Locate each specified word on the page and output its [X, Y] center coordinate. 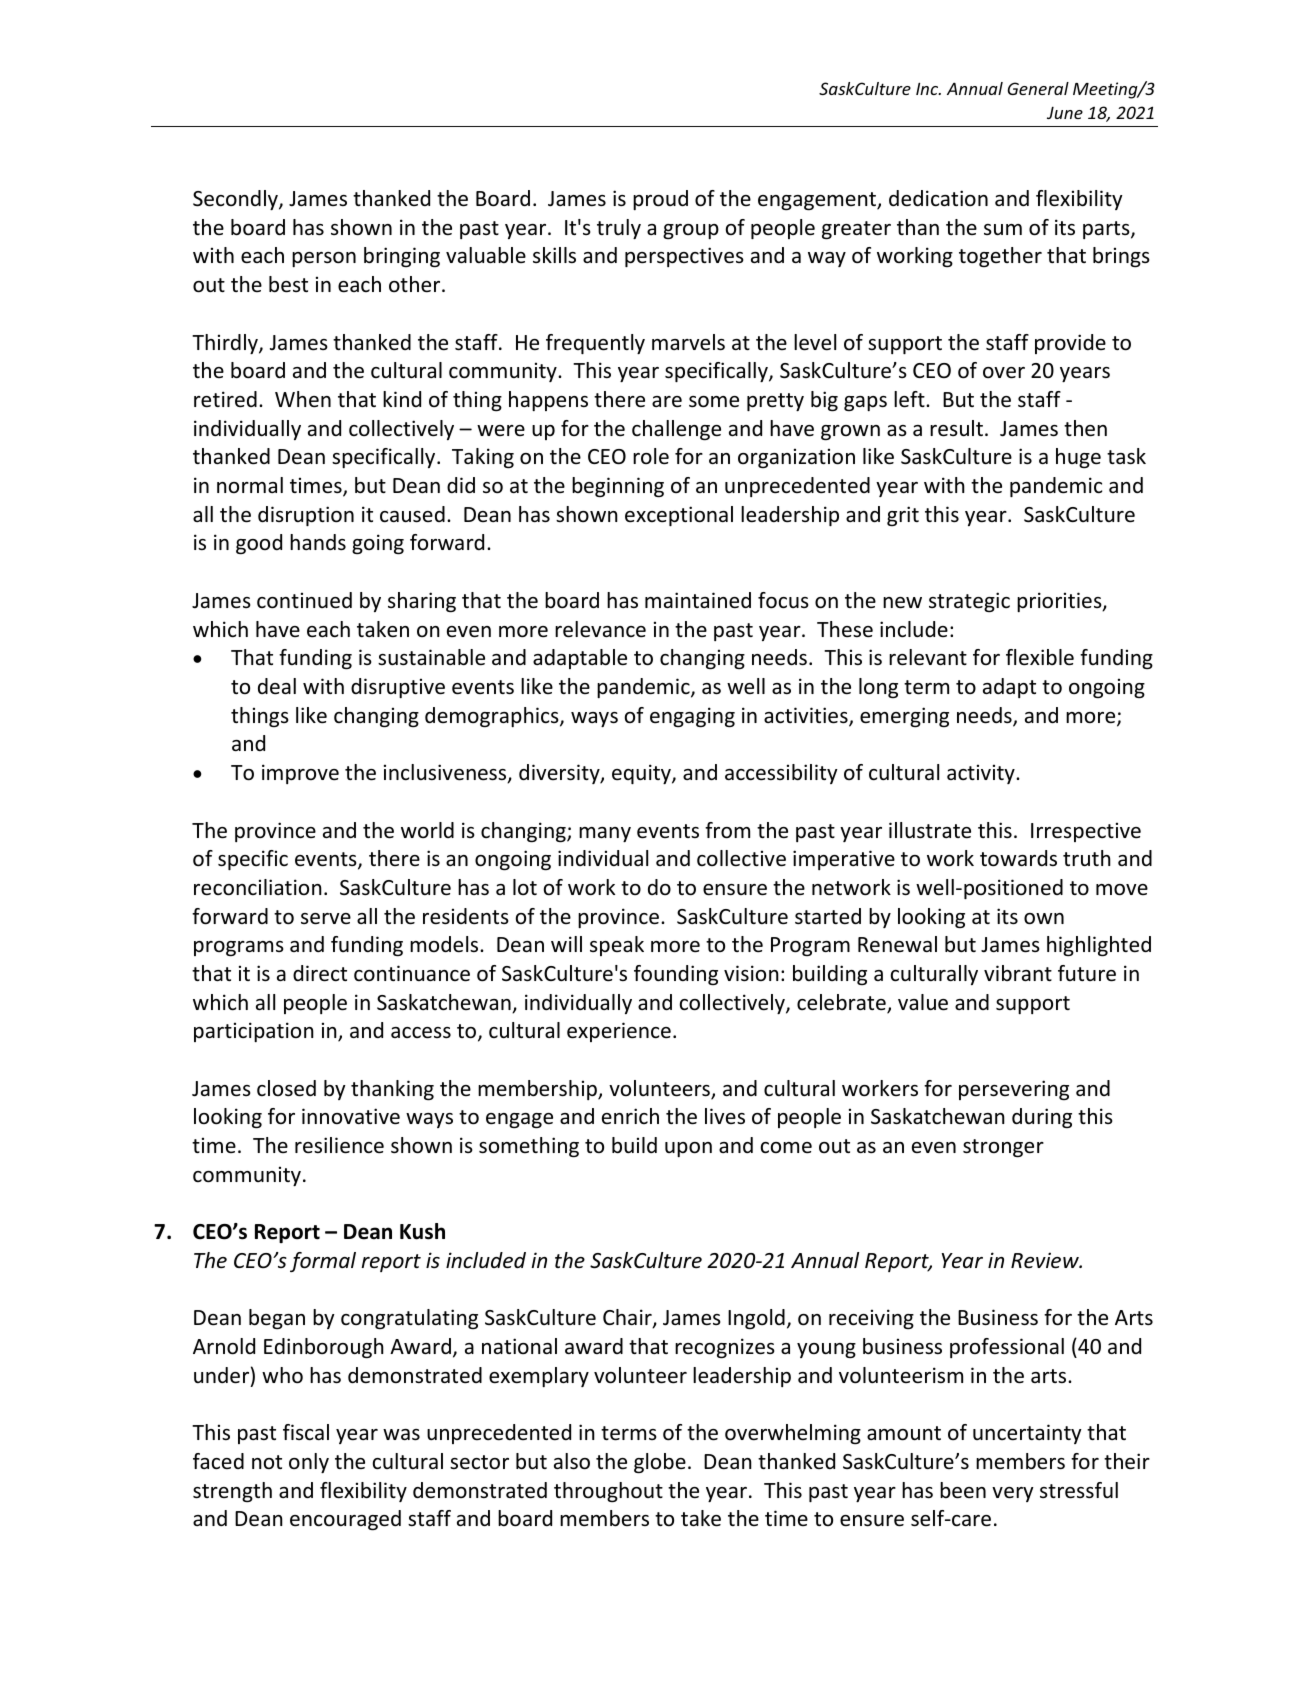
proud [660, 200]
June [1065, 113]
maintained [698, 600]
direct [320, 973]
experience [619, 1032]
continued [304, 600]
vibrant [1018, 973]
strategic [969, 602]
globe [660, 1463]
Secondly [236, 200]
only [309, 1463]
